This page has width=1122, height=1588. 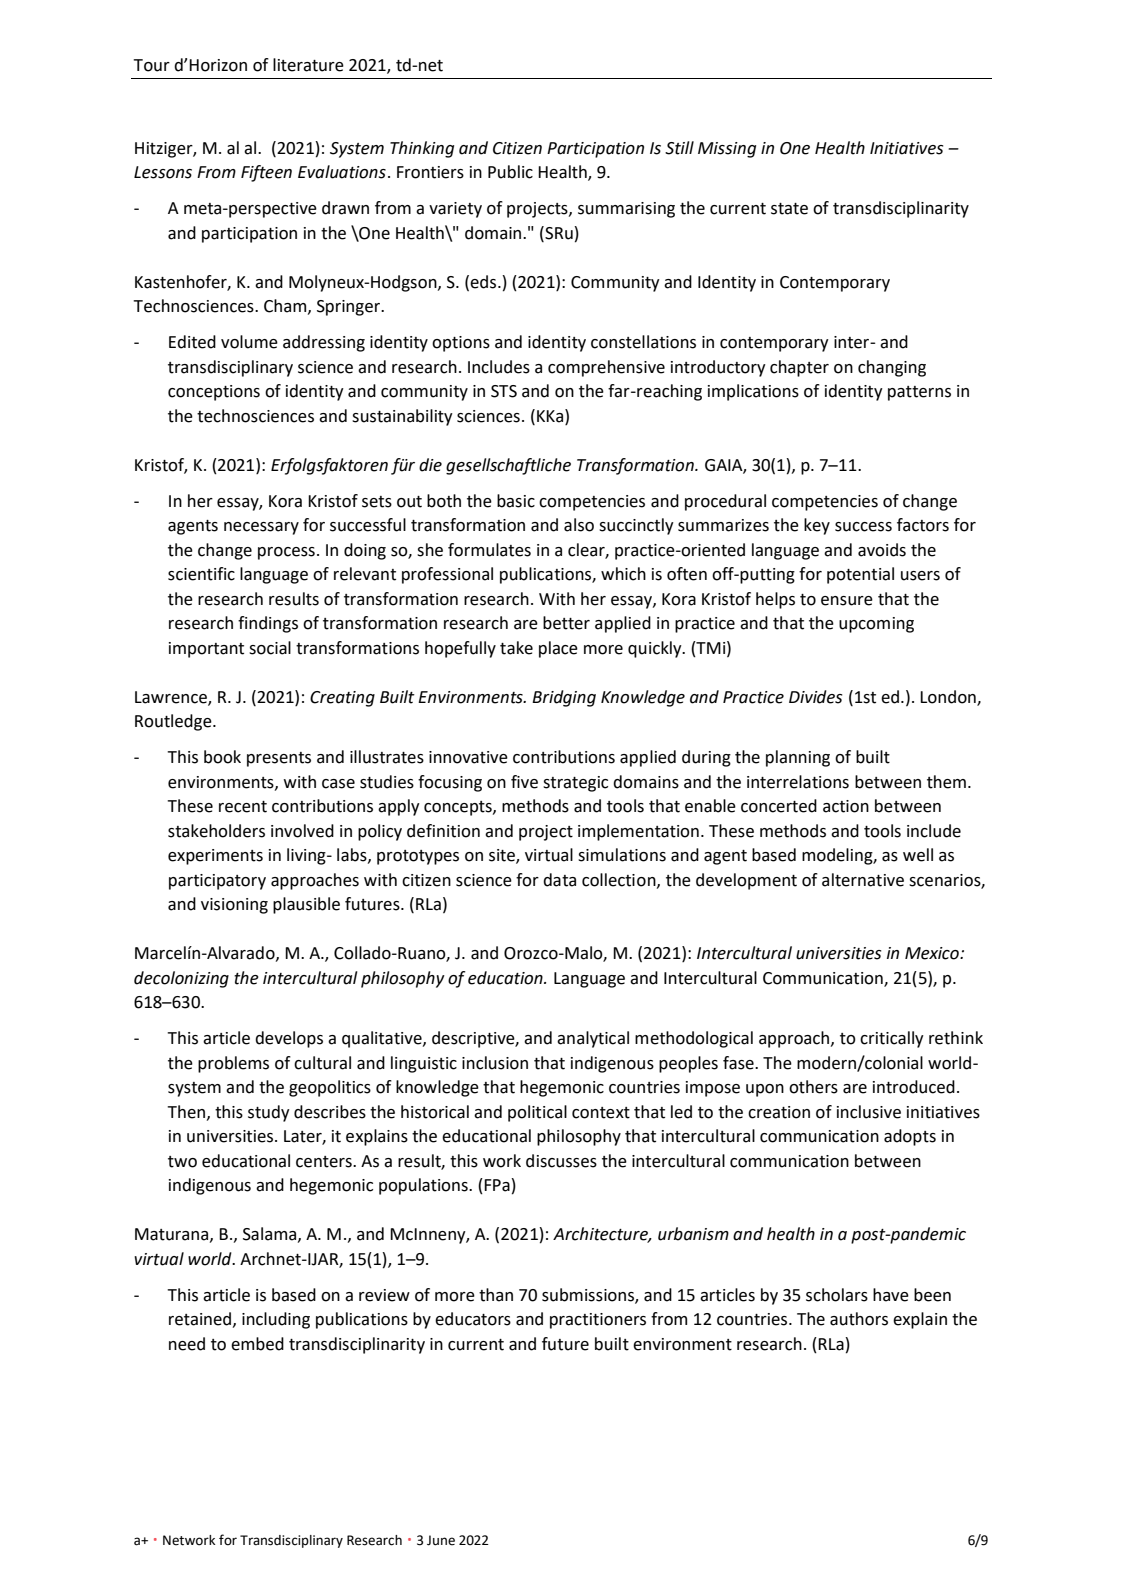 I want to click on summarising, so click(x=626, y=210).
